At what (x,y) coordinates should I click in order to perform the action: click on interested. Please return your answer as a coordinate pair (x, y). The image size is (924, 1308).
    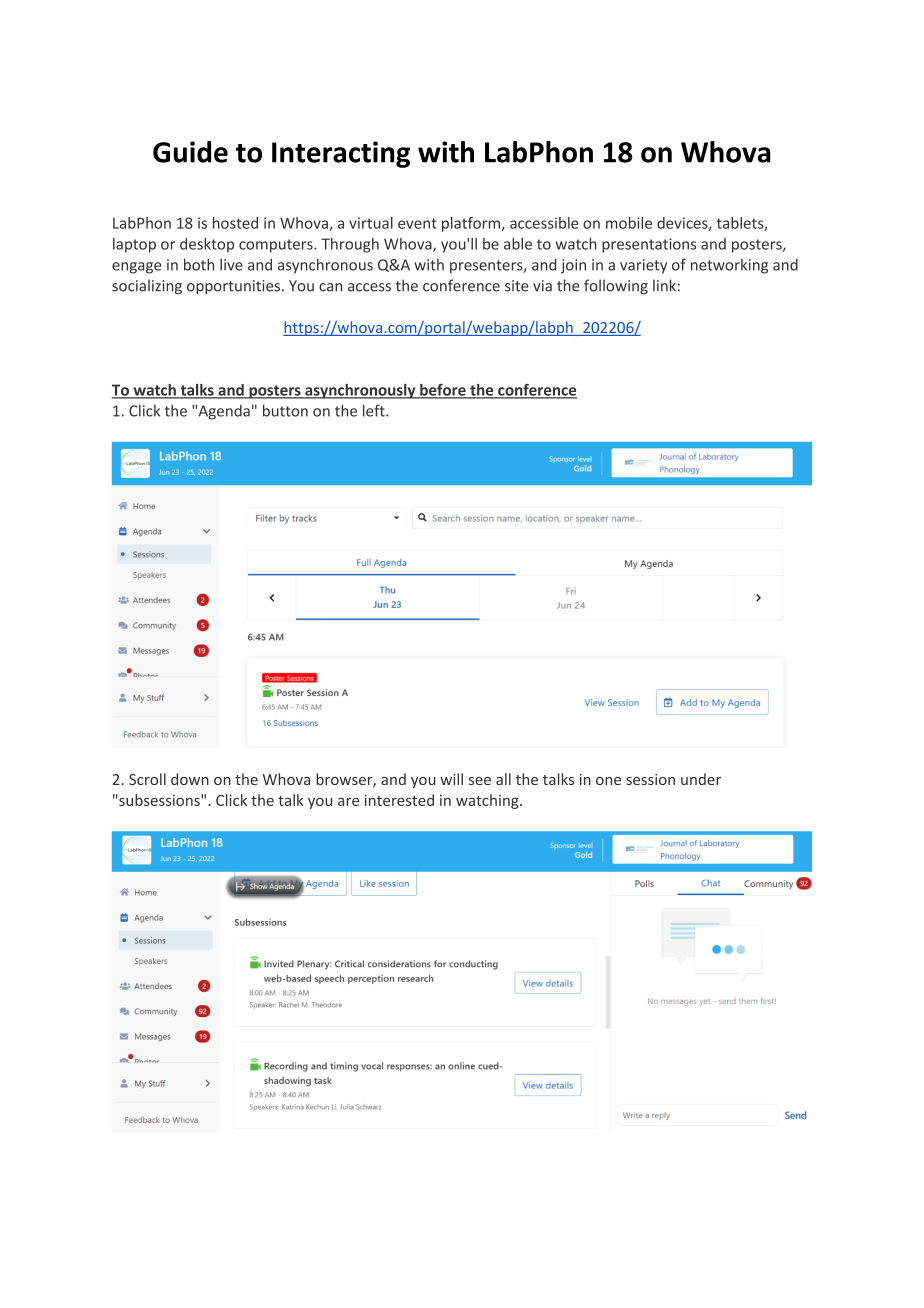
    Looking at the image, I should click on (399, 800).
